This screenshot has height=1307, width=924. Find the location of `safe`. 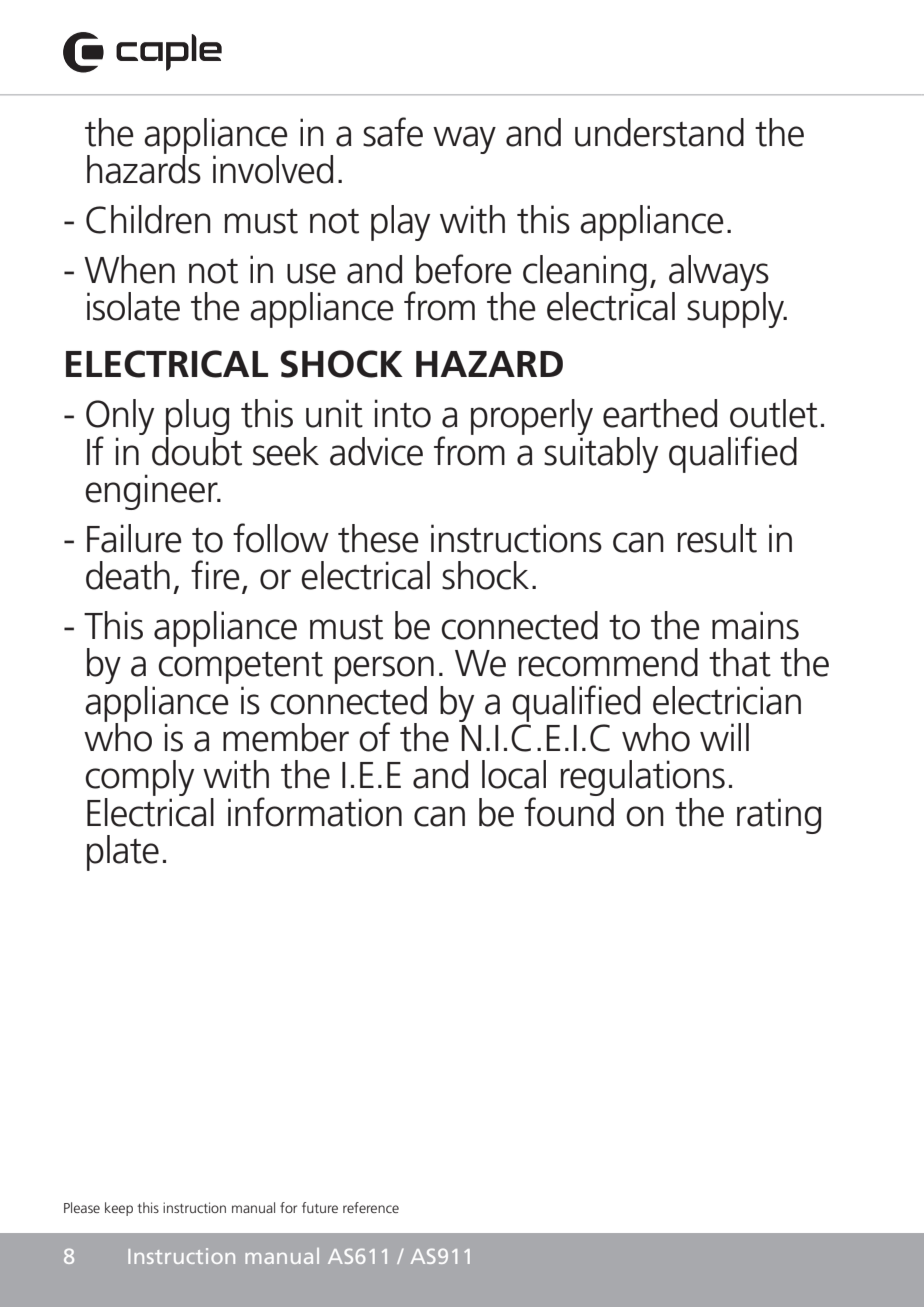

safe is located at coordinates (393, 132).
